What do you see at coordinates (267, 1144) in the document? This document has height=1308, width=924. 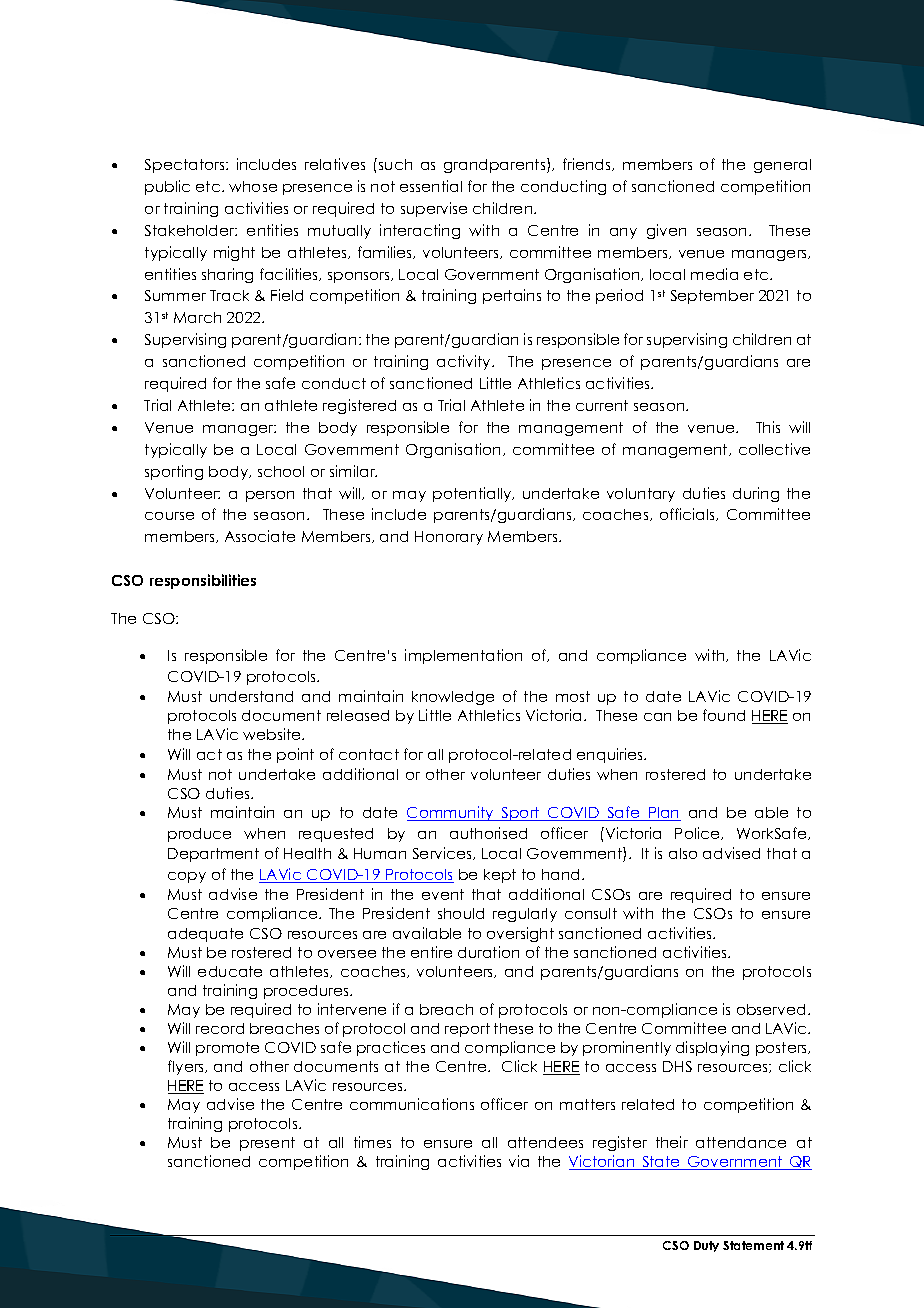 I see `present` at bounding box center [267, 1144].
